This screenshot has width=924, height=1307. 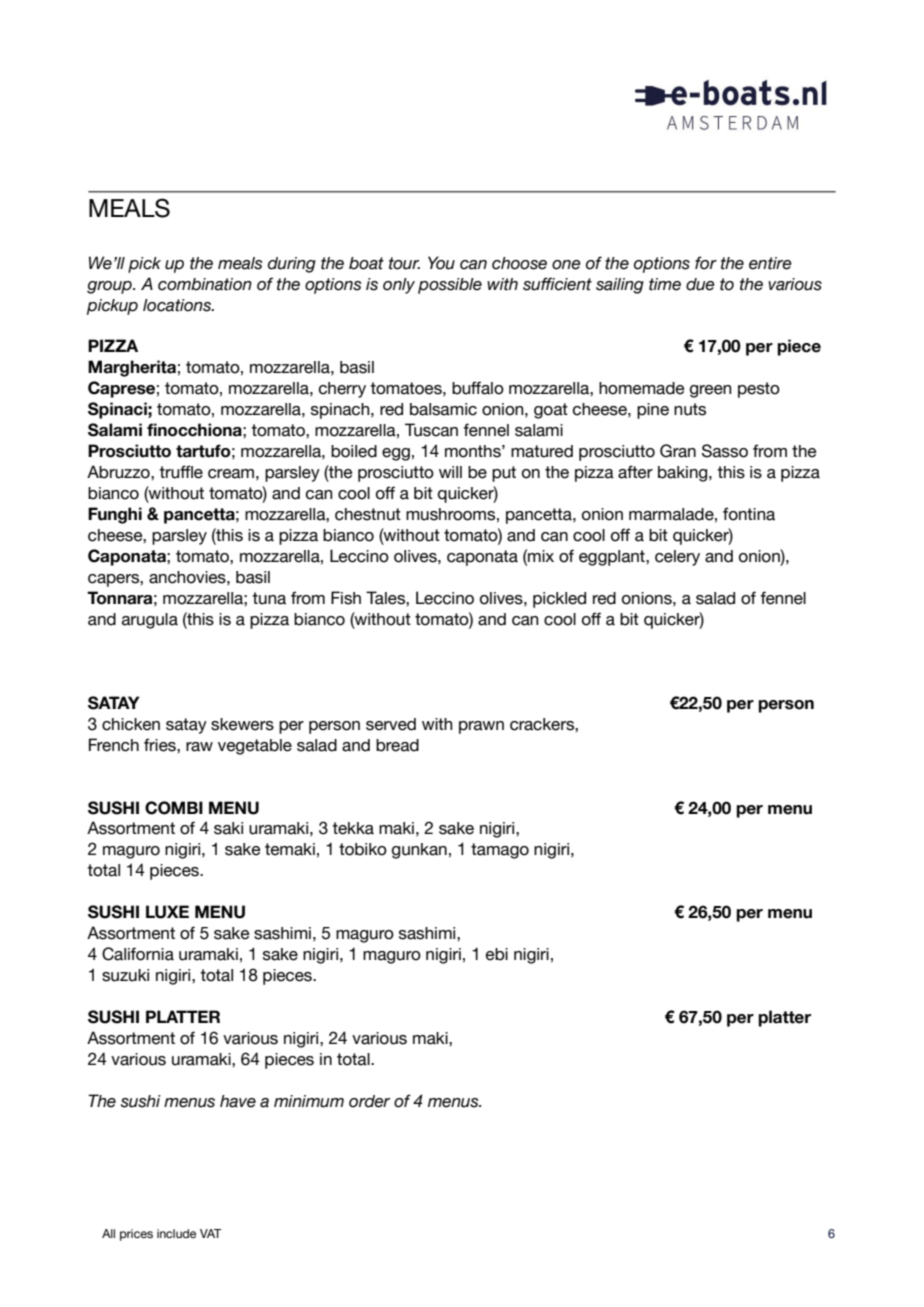 What do you see at coordinates (700, 284) in the screenshot?
I see `due` at bounding box center [700, 284].
